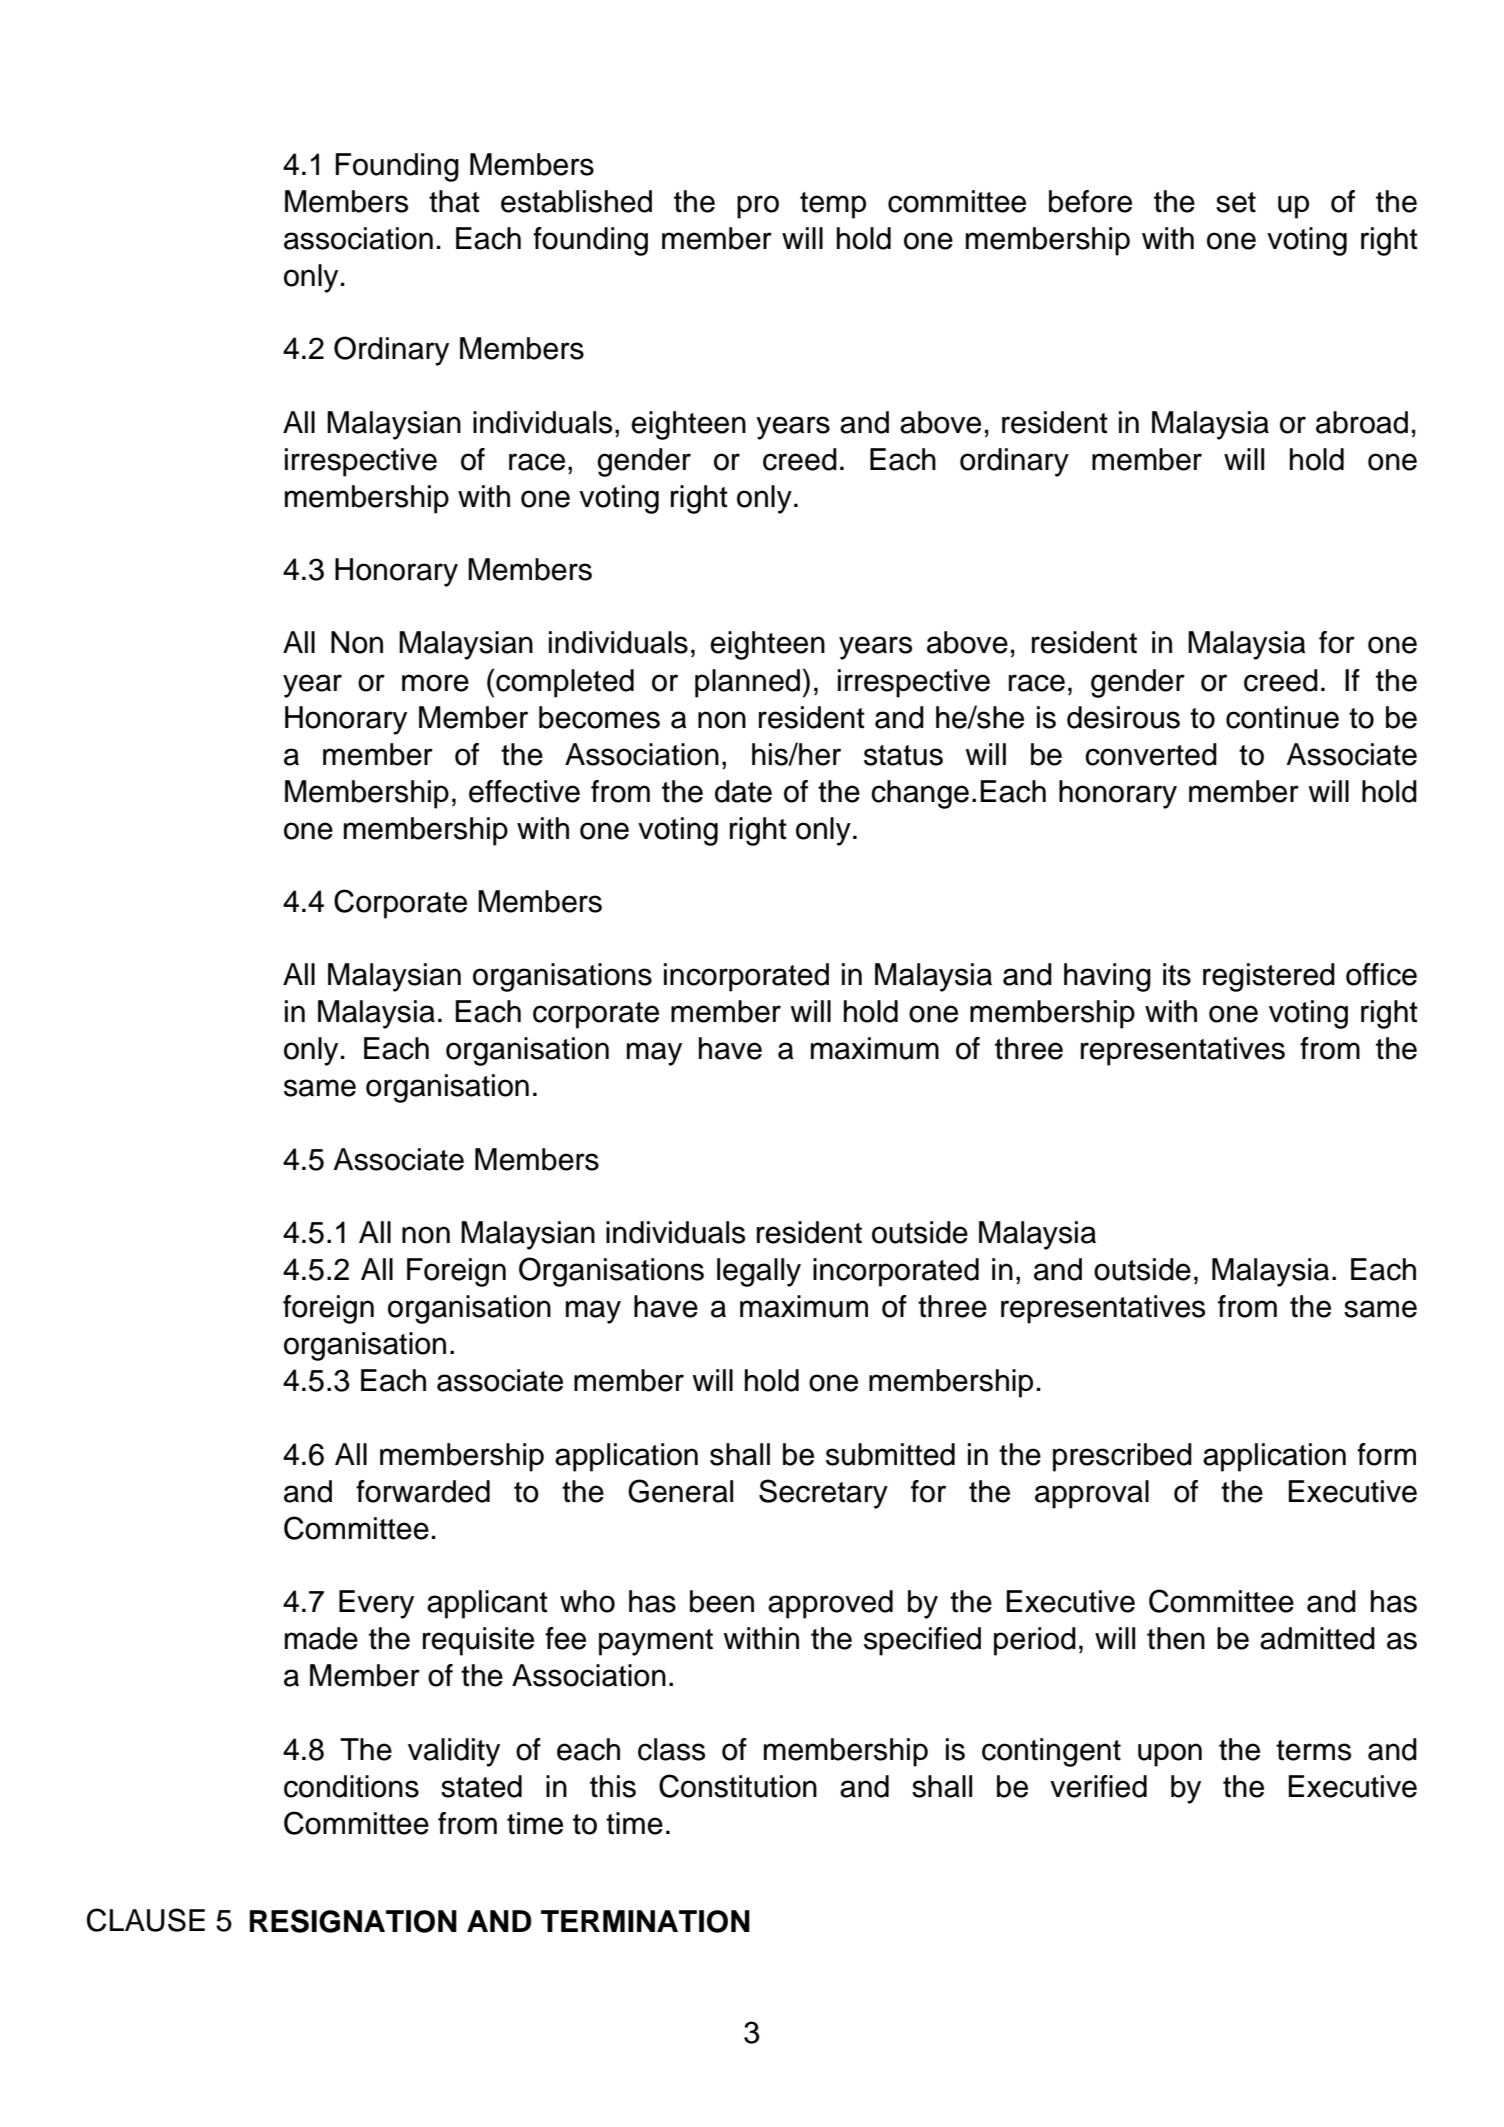  Describe the element at coordinates (454, 201) in the image. I see `that` at that location.
